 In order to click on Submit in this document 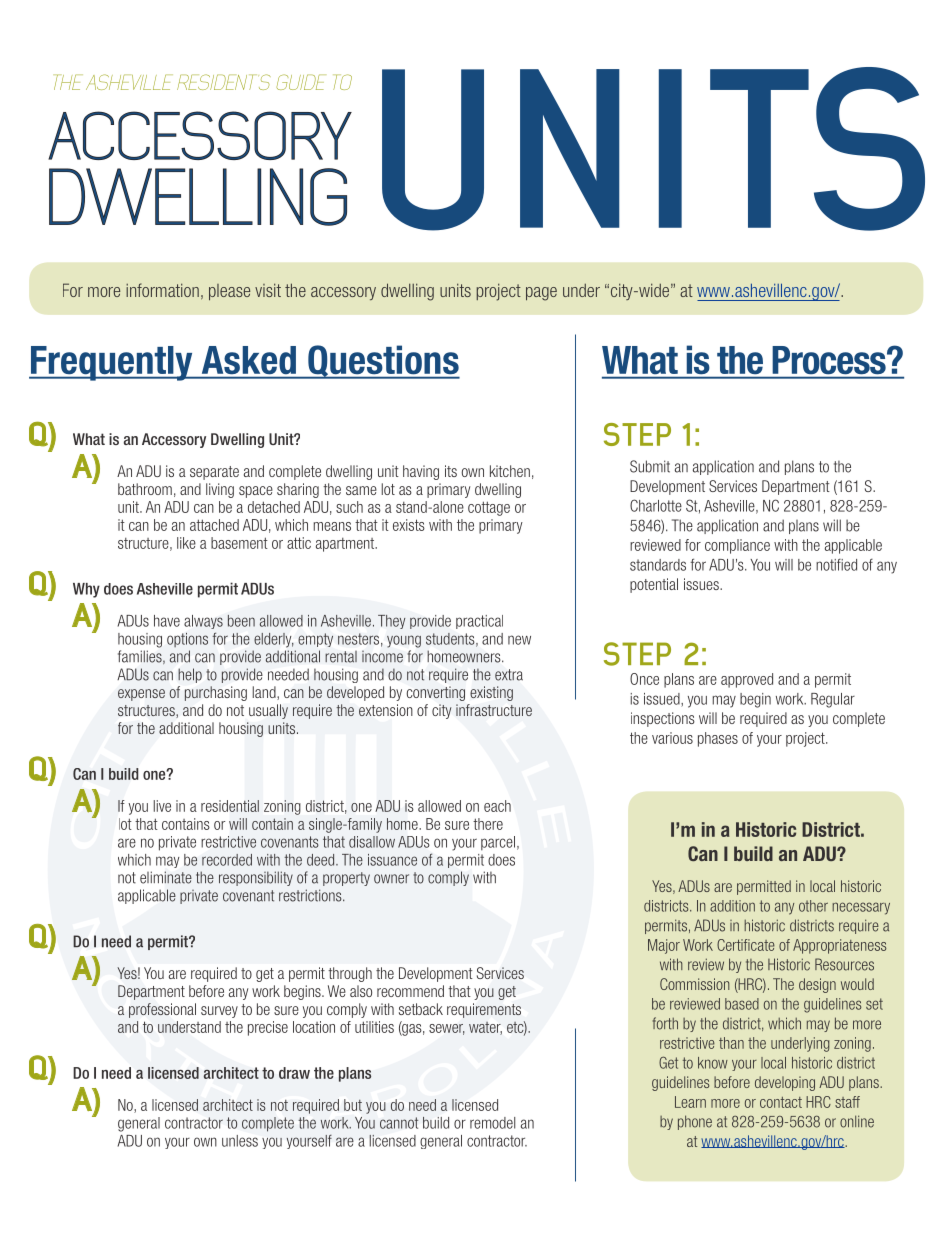, I will do `click(650, 466)`.
